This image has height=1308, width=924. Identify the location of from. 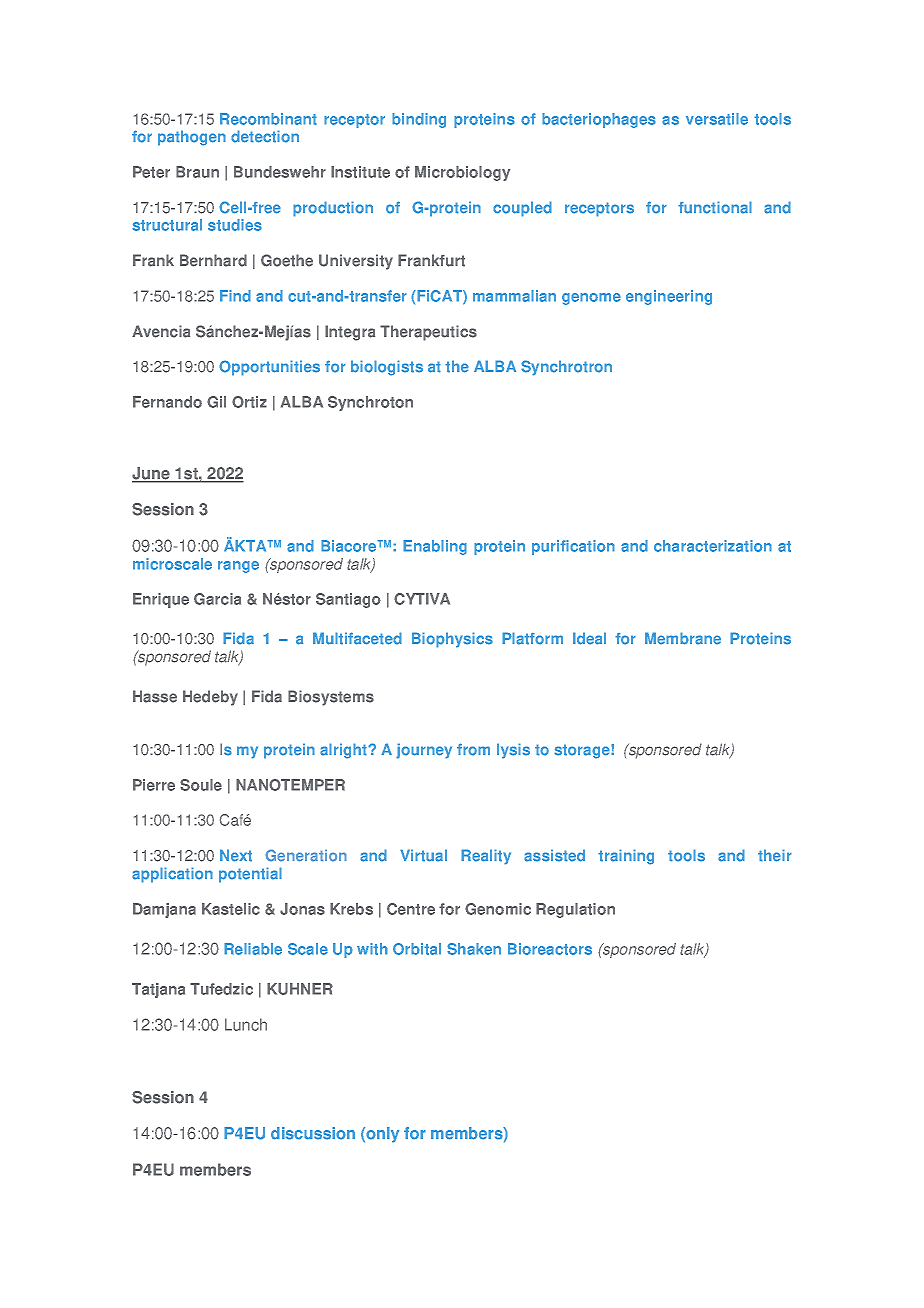
(473, 749).
